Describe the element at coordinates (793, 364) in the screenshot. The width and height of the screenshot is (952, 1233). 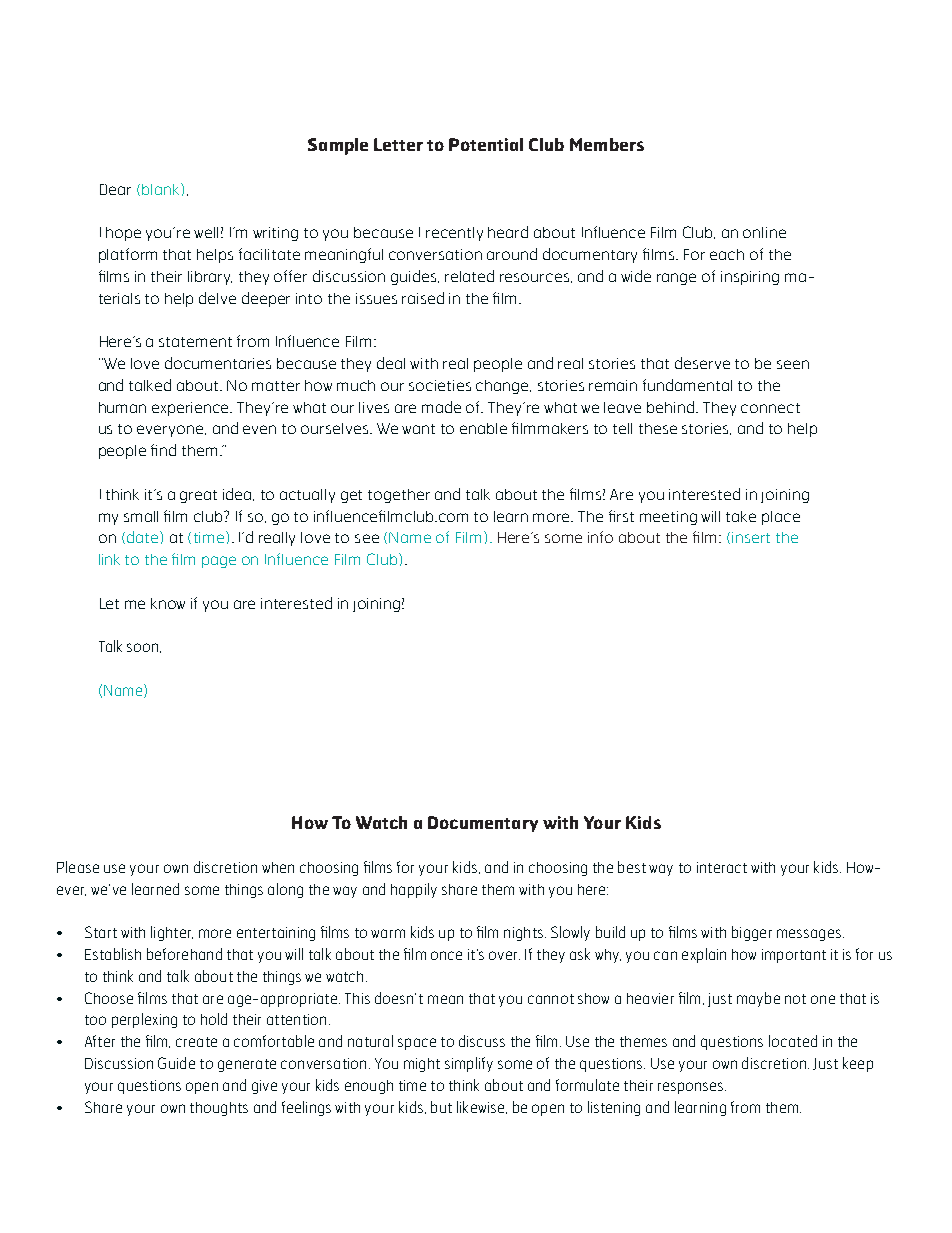
I see `seen` at that location.
